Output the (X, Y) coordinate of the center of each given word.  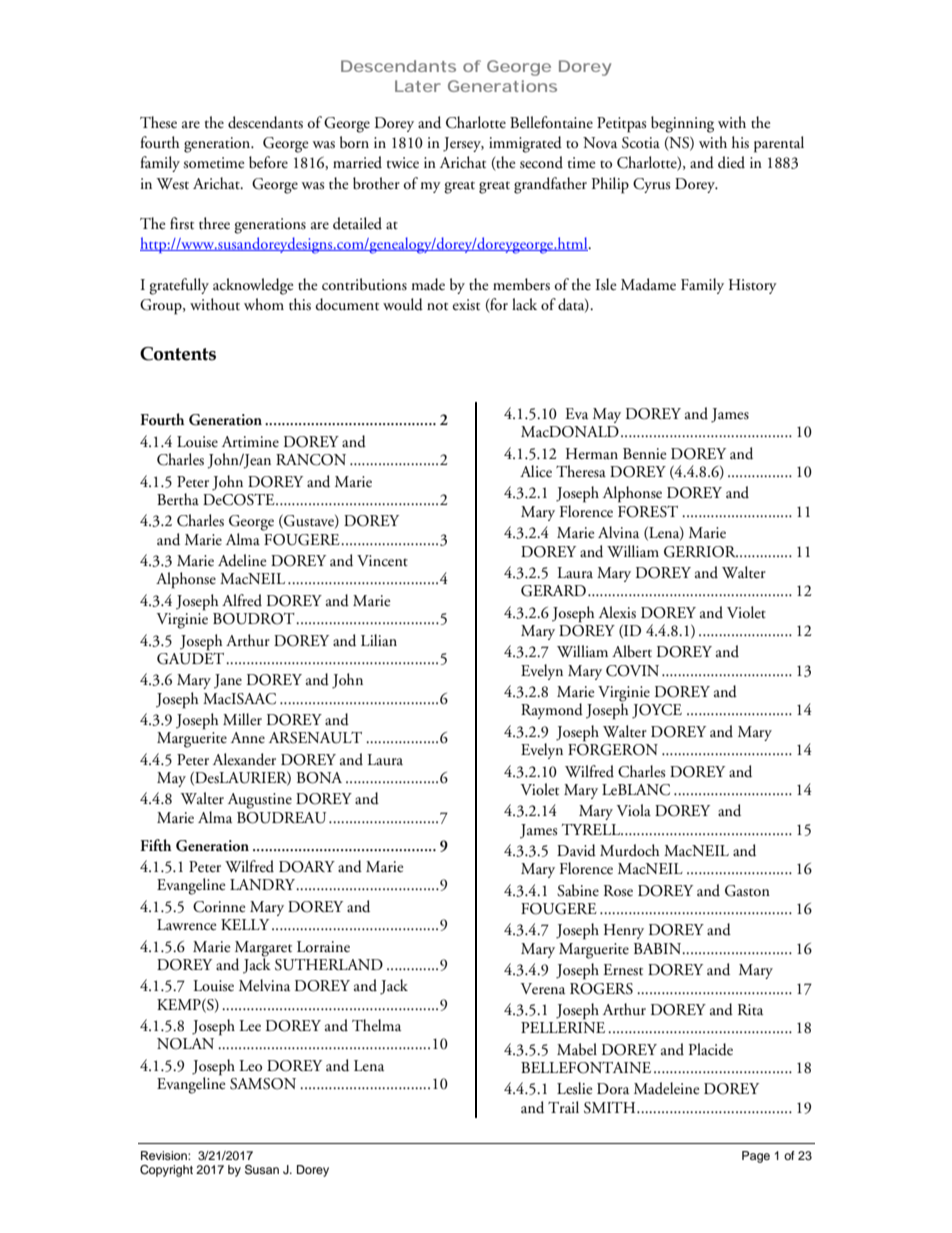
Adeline (242, 560)
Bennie (644, 454)
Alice (536, 471)
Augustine (260, 801)
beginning (682, 124)
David (576, 850)
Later (418, 86)
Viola (634, 810)
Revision (165, 1155)
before (268, 162)
